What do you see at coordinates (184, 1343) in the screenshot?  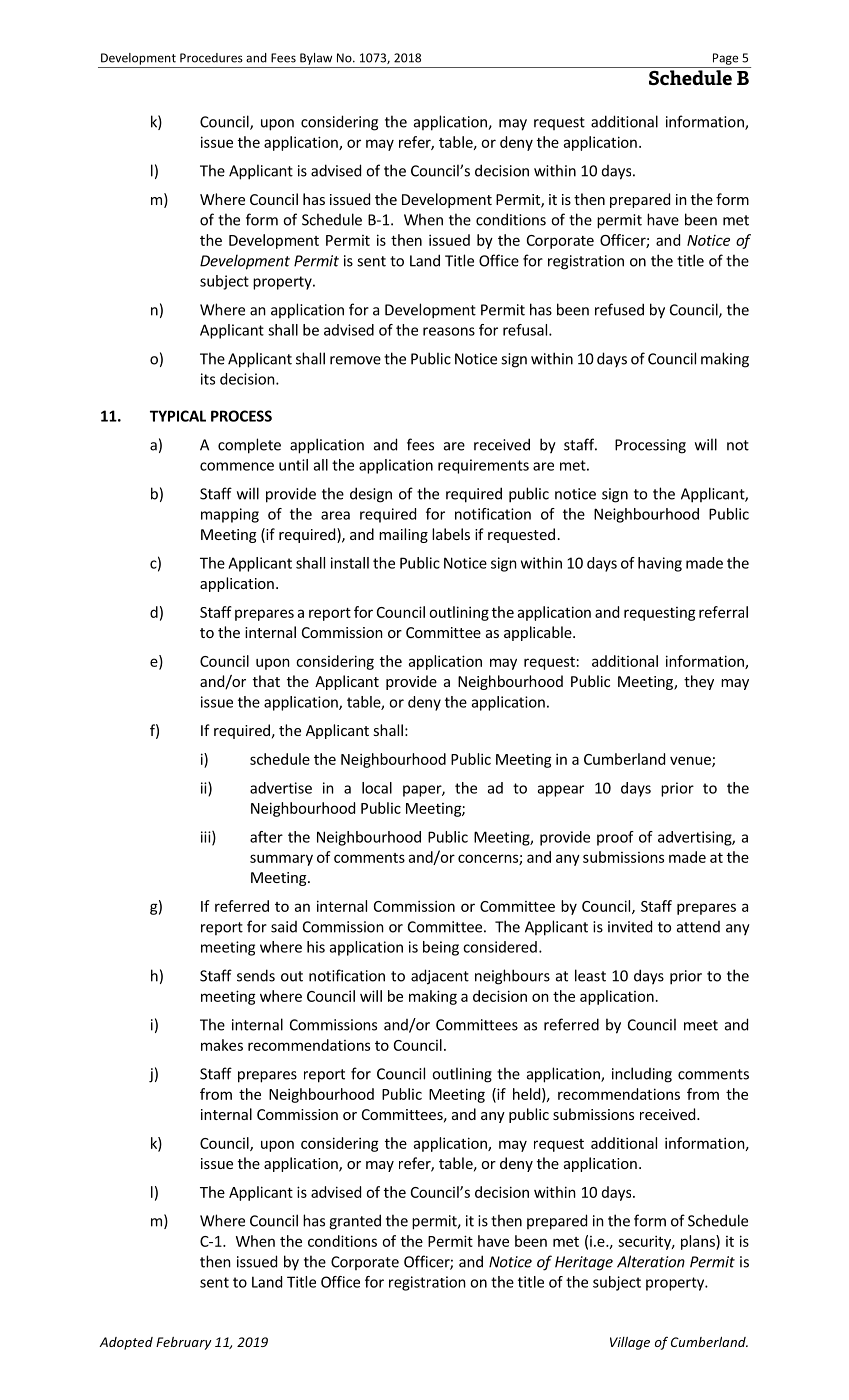 I see `February` at bounding box center [184, 1343].
